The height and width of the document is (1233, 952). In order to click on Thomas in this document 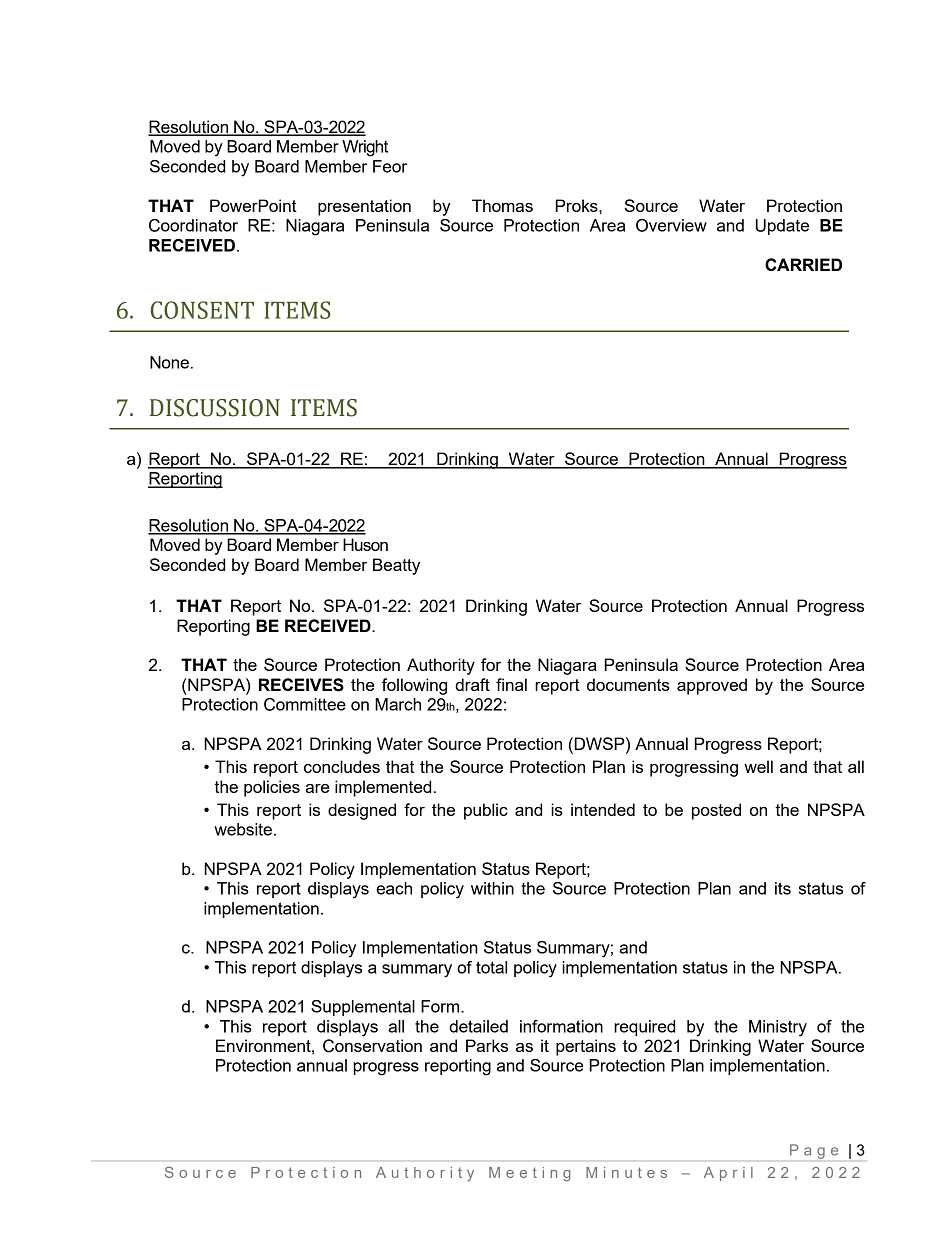, I will do `click(502, 205)`.
